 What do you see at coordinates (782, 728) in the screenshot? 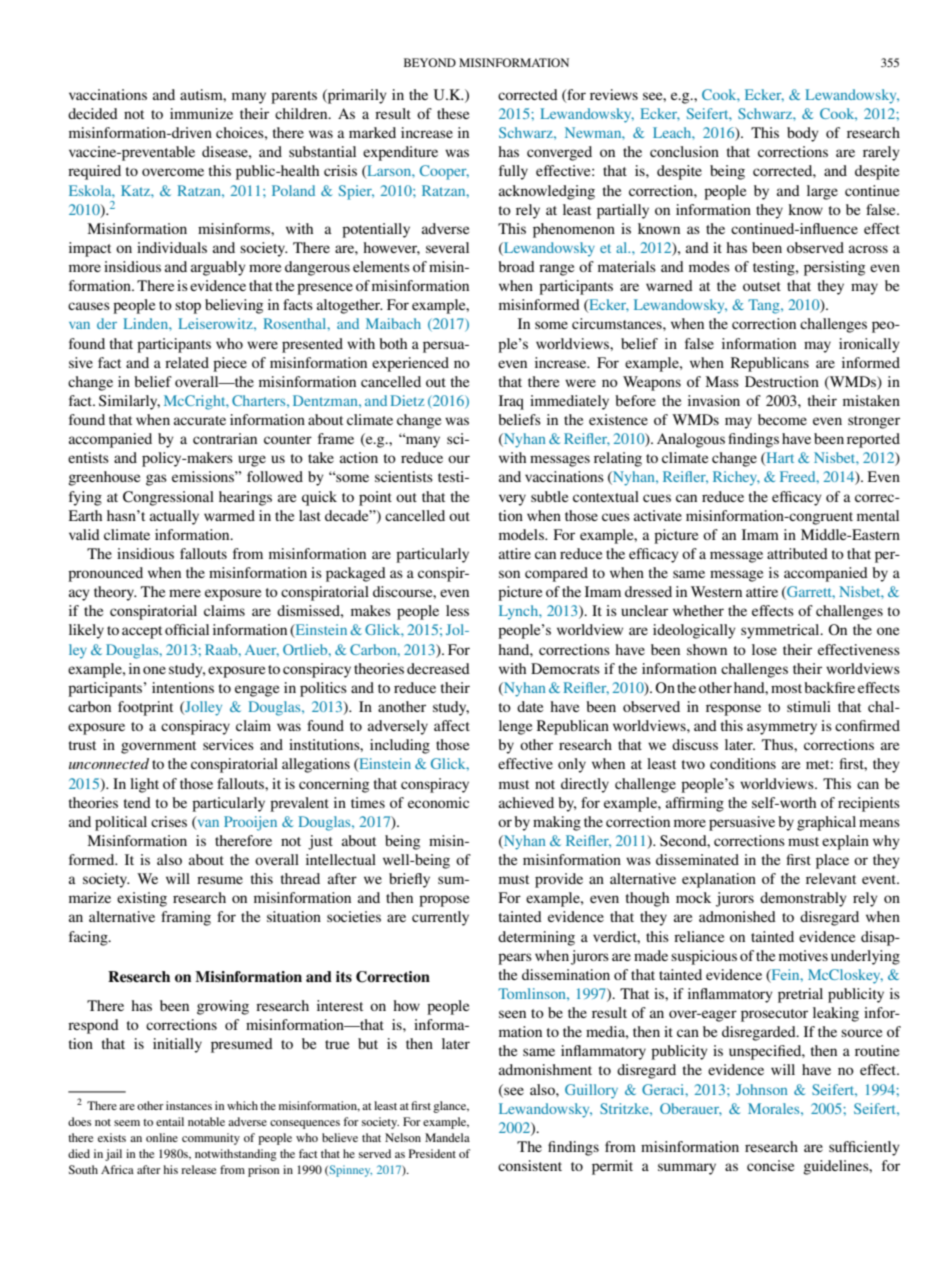
I see `asymmetry` at bounding box center [782, 728].
